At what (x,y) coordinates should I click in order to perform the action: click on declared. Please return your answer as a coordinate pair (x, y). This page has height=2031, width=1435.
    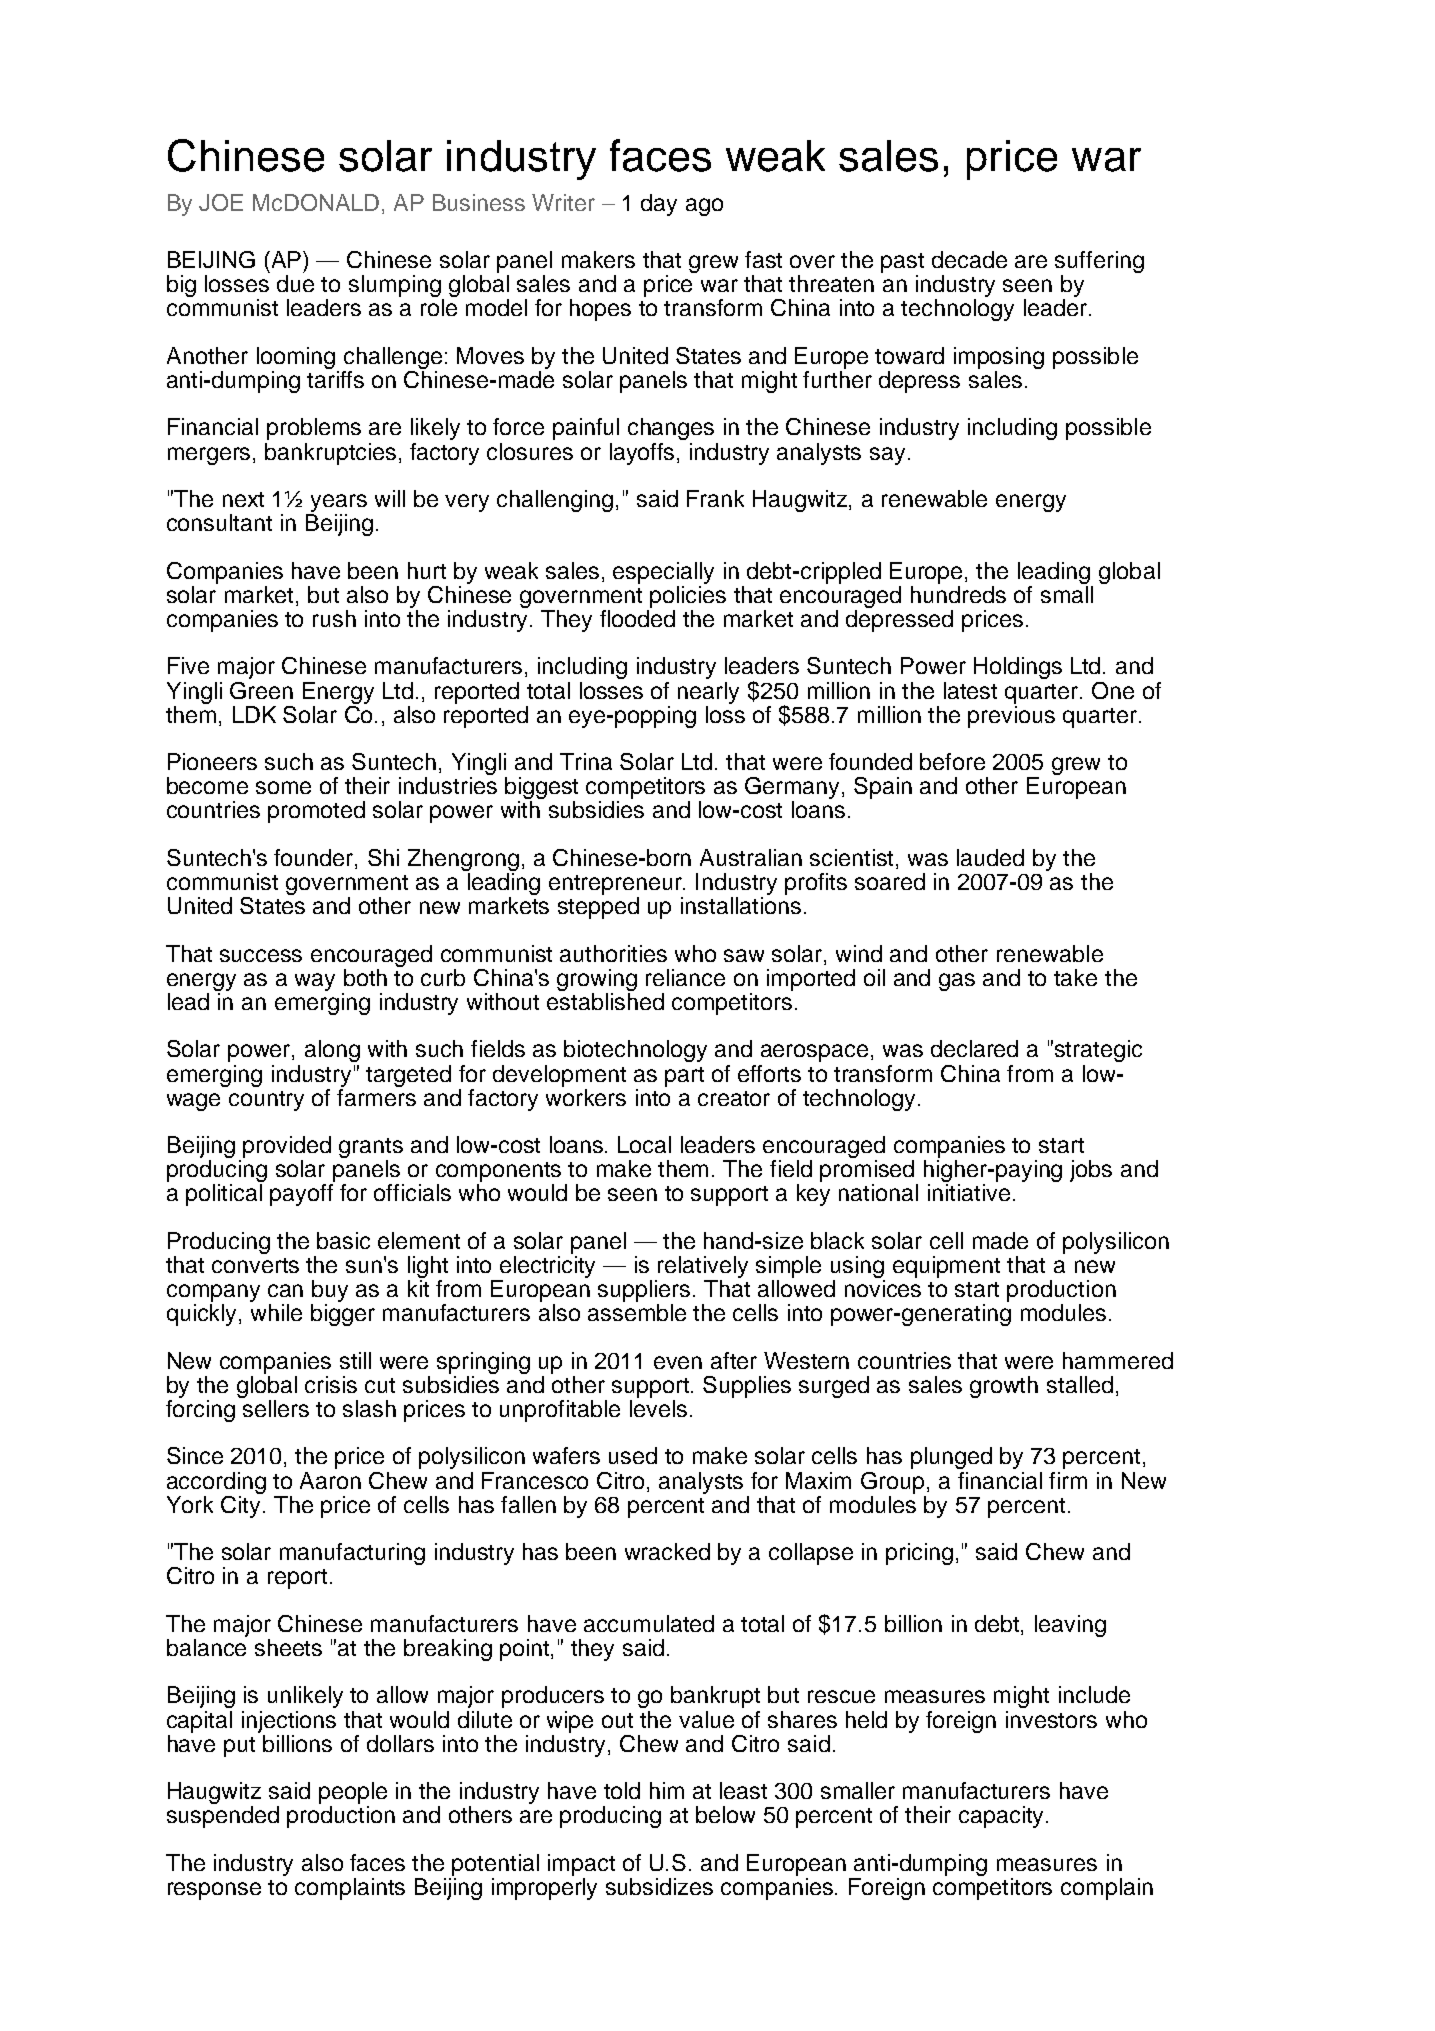
    Looking at the image, I should click on (974, 1048).
